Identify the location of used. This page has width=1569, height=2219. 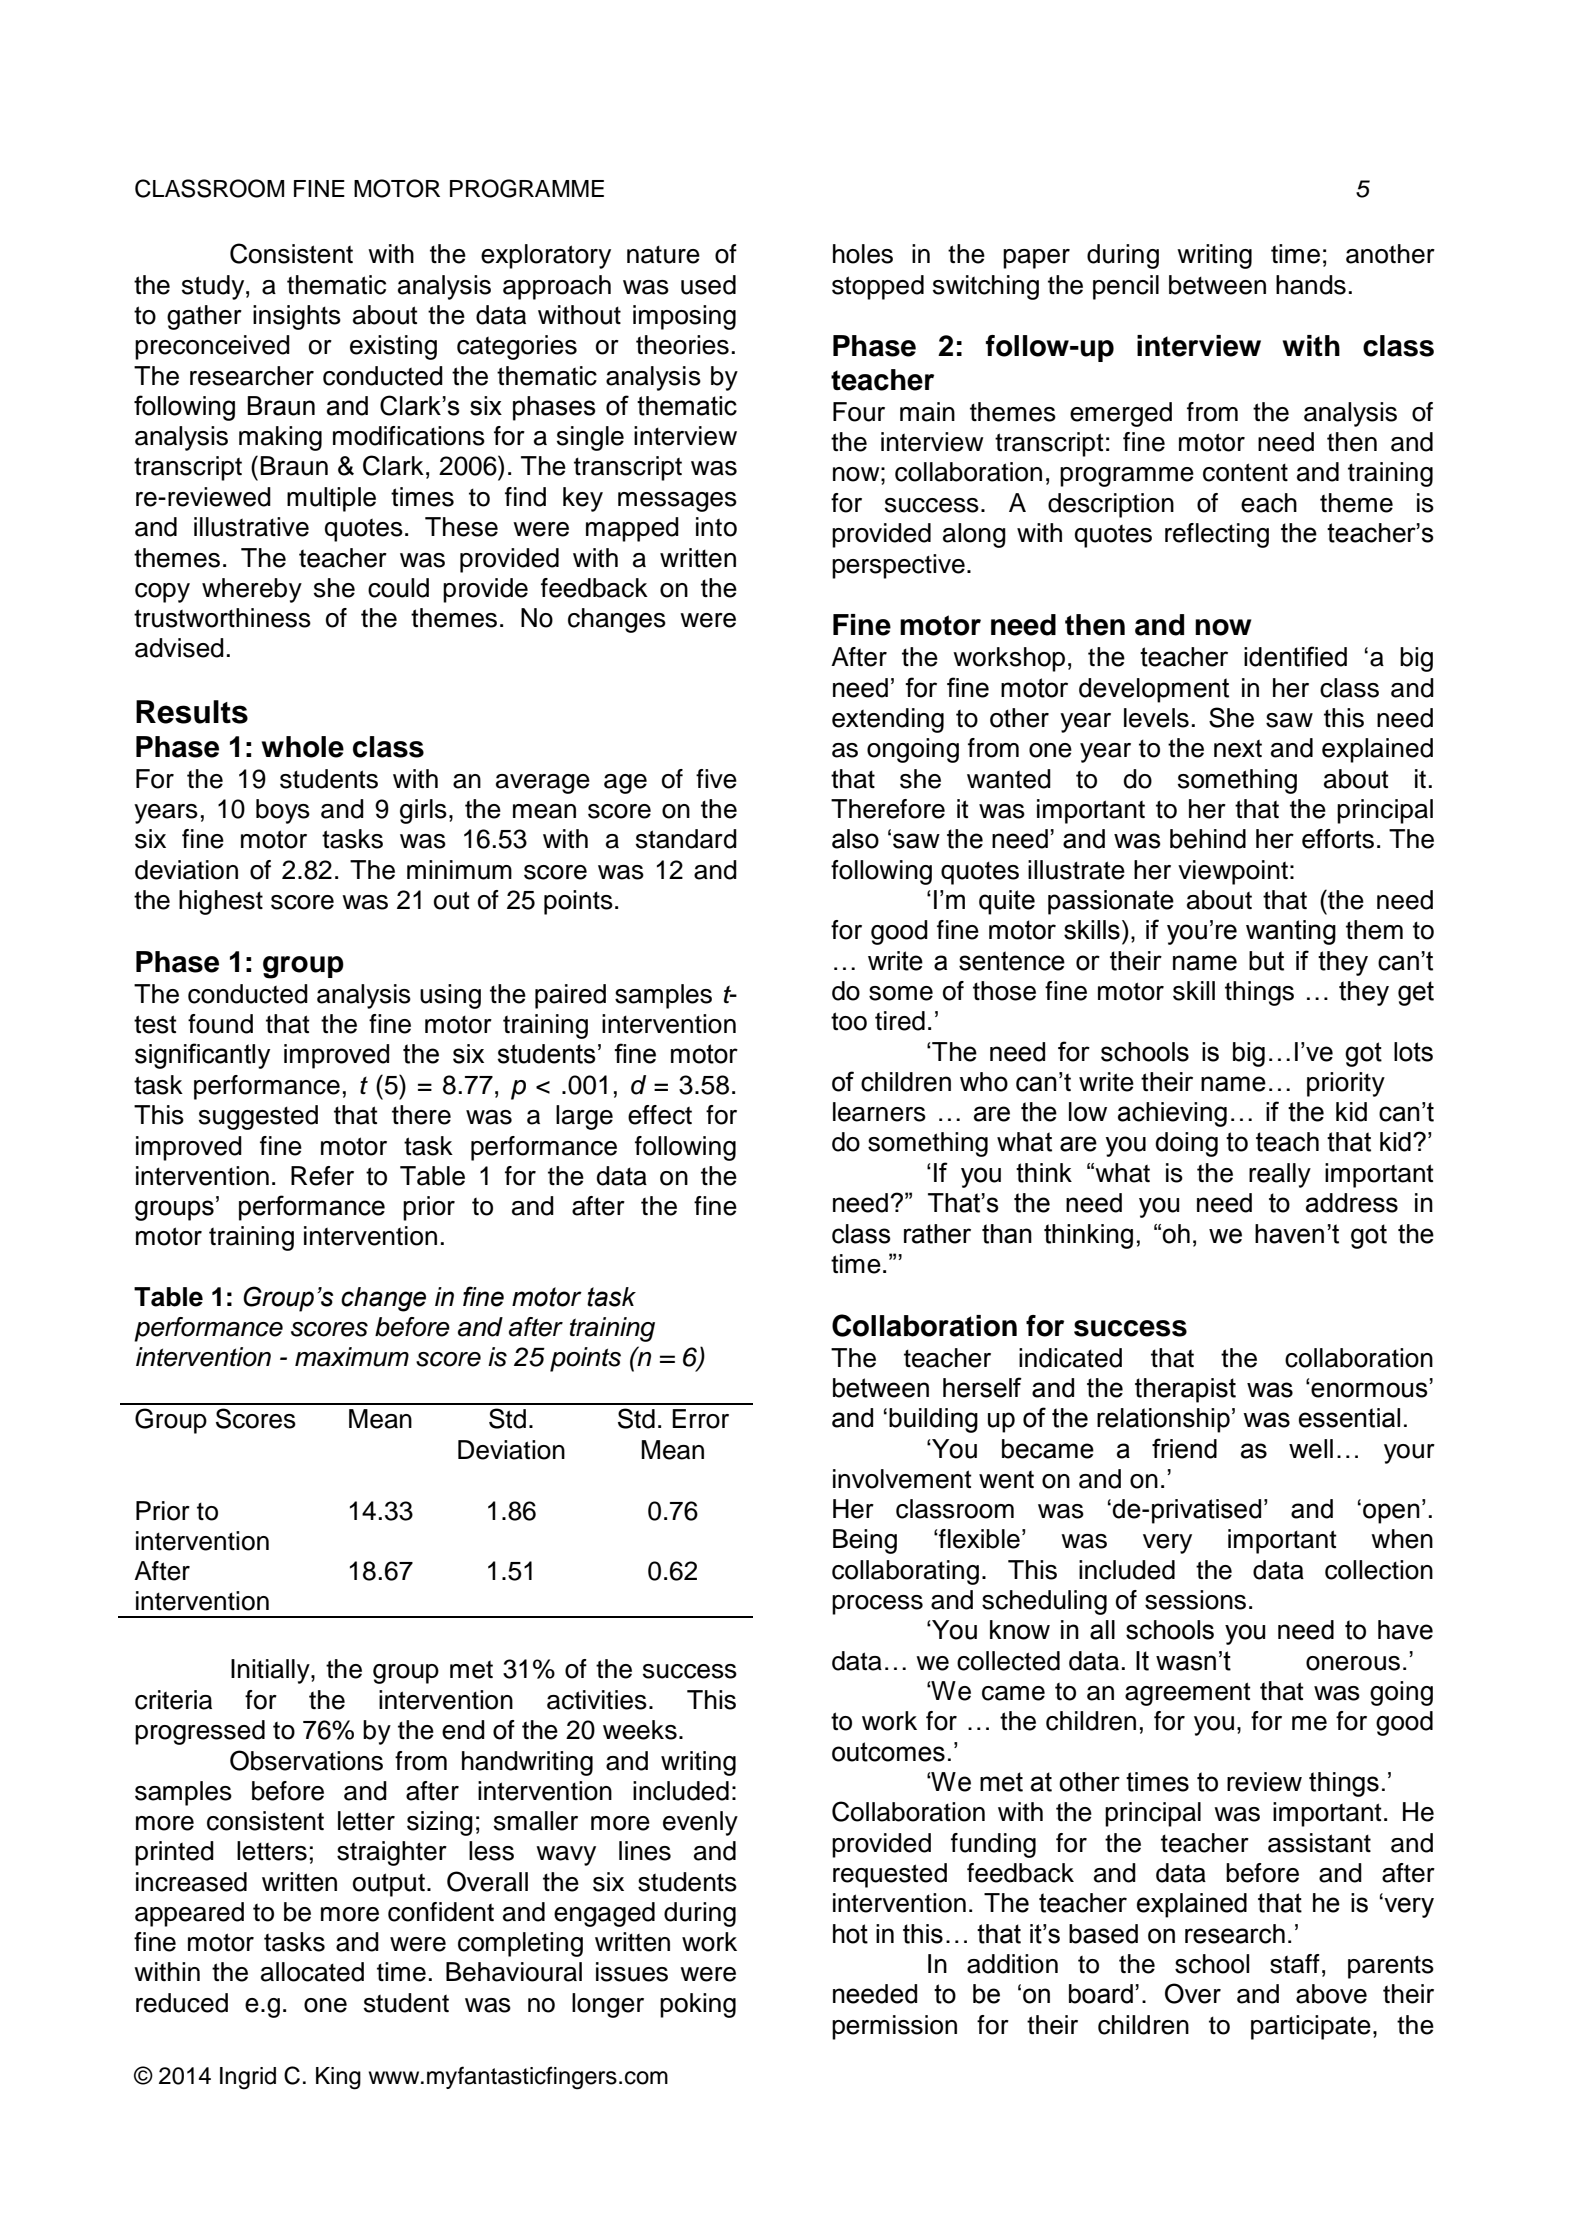
(708, 285).
